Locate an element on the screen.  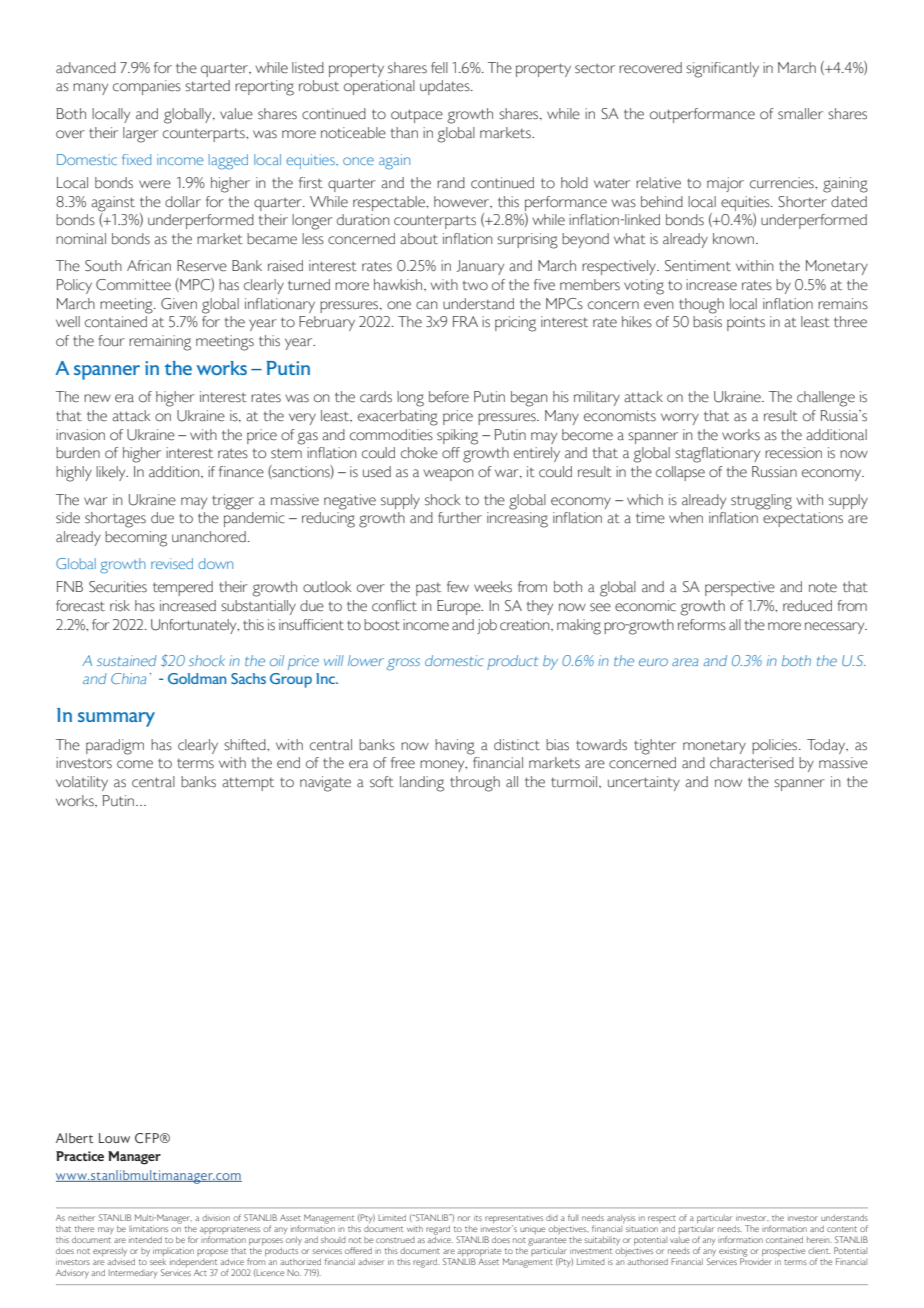
companies is located at coordinates (147, 87).
